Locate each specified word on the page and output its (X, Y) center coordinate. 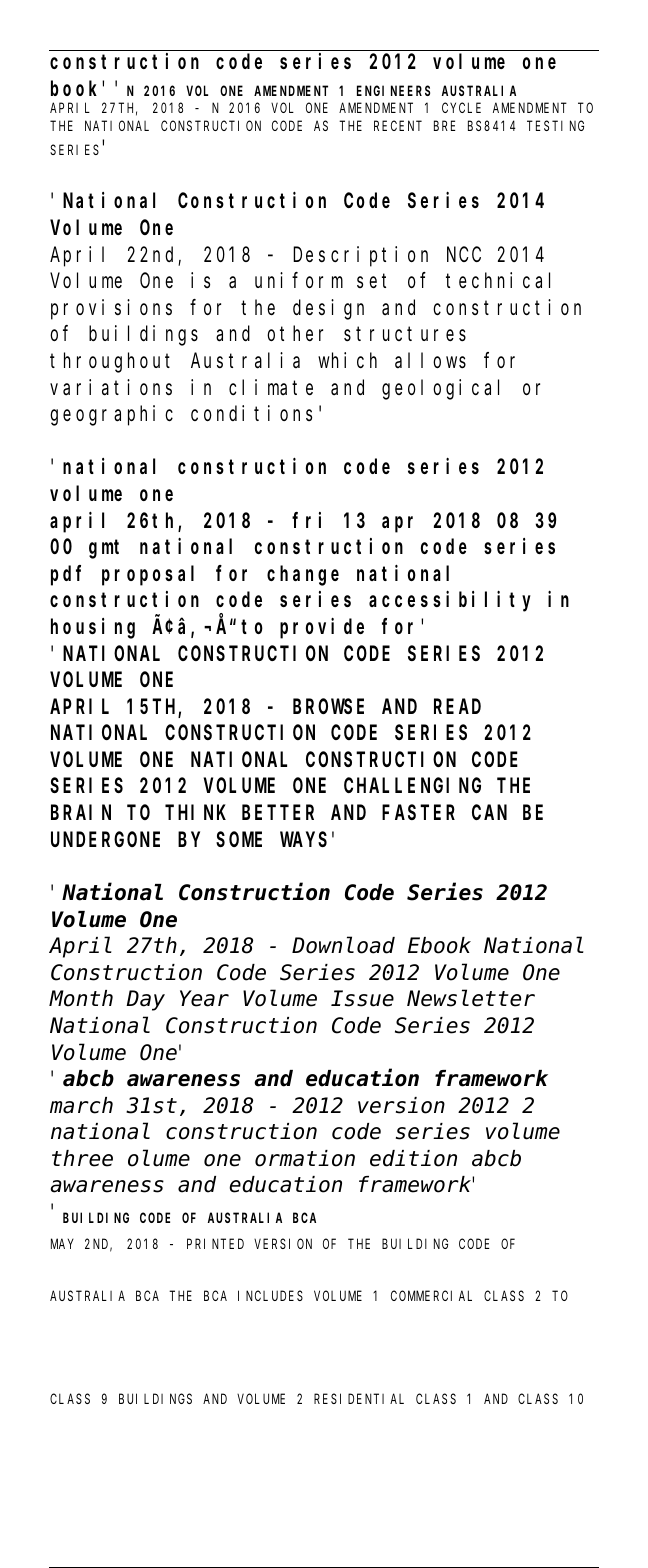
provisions (111, 309)
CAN (489, 813)
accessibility (450, 601)
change (303, 575)
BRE (445, 126)
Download (343, 946)
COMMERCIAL (431, 1296)
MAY (62, 1244)
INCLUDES (270, 1296)
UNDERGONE (105, 839)
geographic (111, 415)
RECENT (398, 126)
